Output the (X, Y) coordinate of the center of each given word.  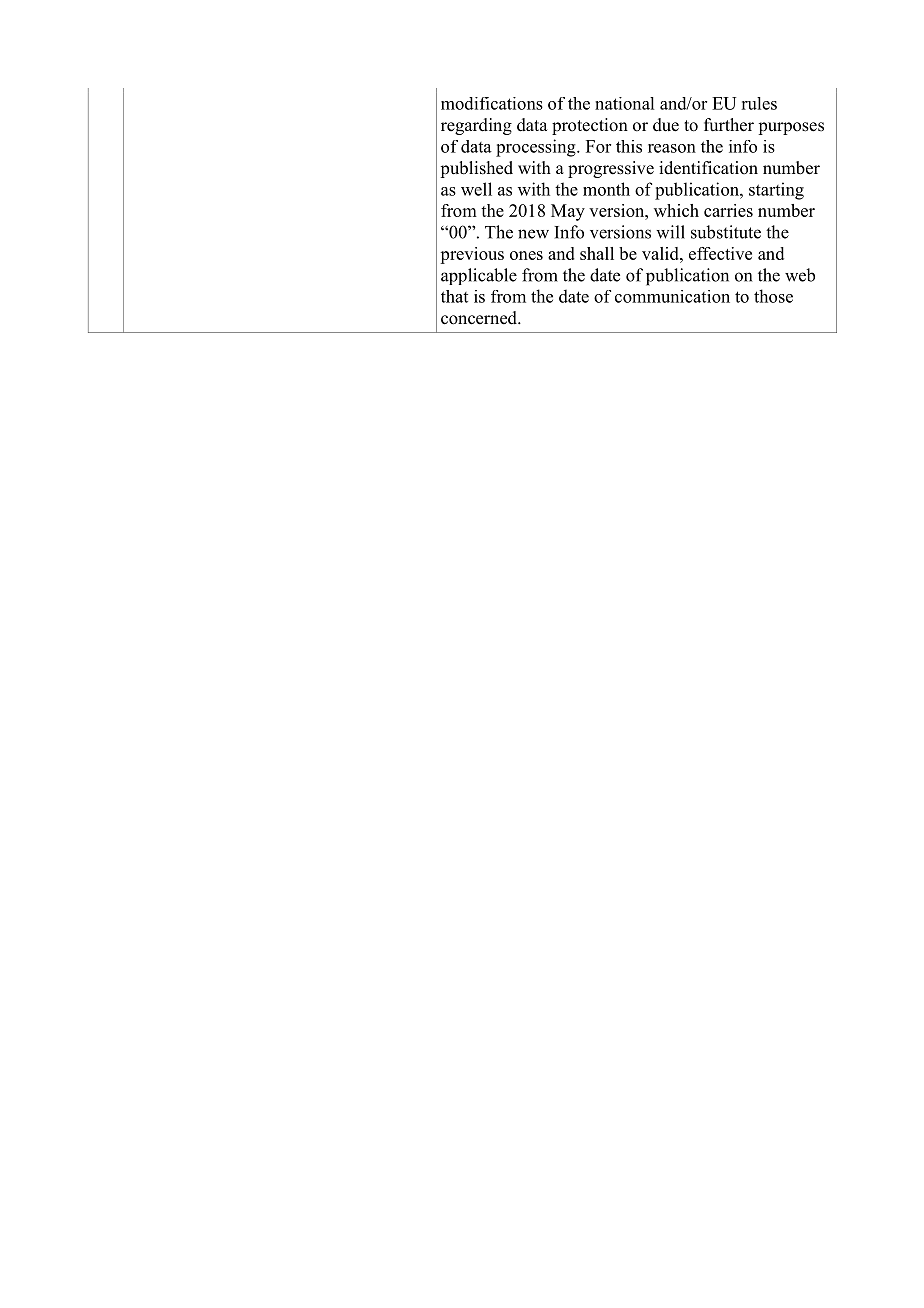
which (676, 210)
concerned (480, 318)
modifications (492, 103)
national (624, 103)
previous (472, 255)
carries (728, 210)
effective (720, 253)
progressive (611, 169)
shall (597, 253)
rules (759, 103)
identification (708, 168)
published (476, 169)
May (568, 212)
